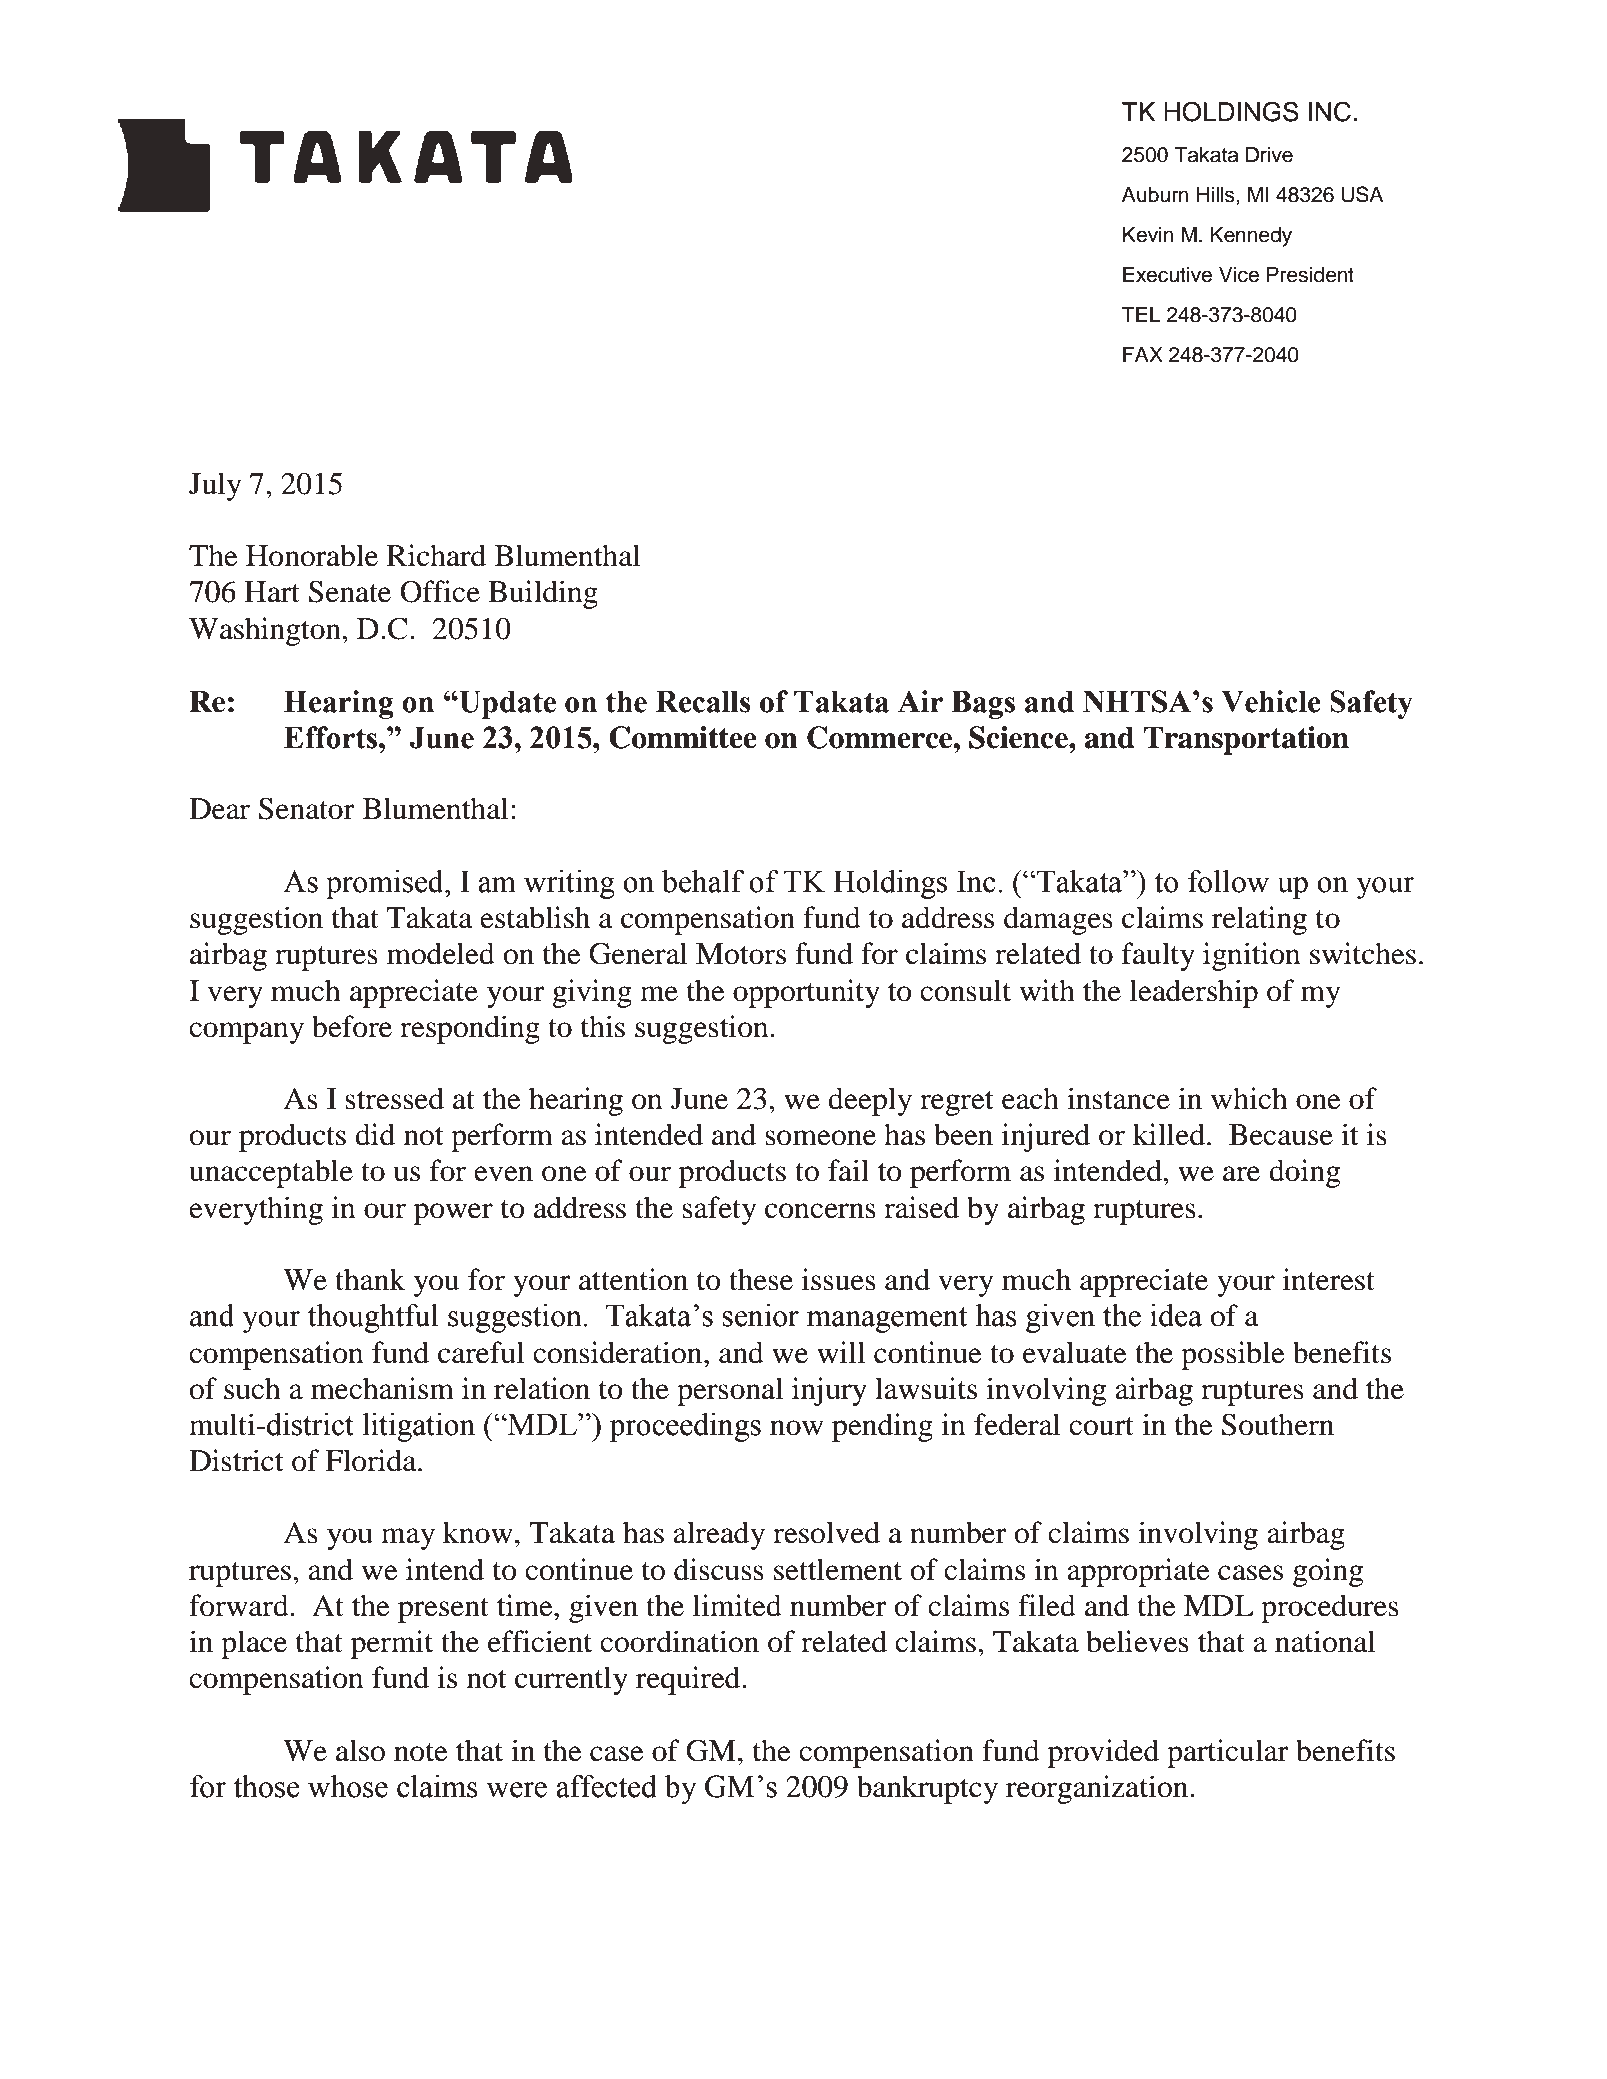 Image resolution: width=1607 pixels, height=2079 pixels. Describe the element at coordinates (1148, 235) in the screenshot. I see `Kevin` at that location.
